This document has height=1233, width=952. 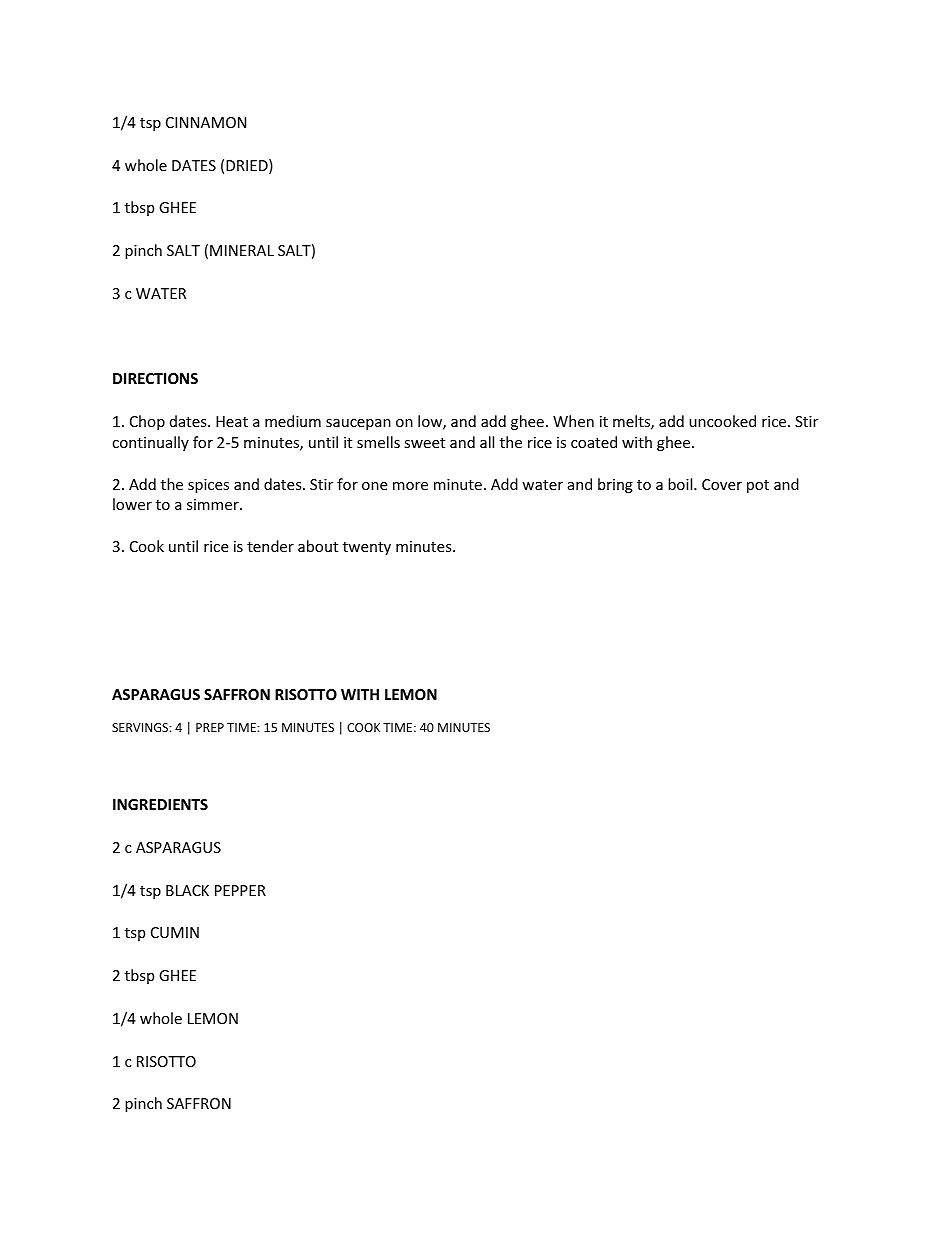 I want to click on twenty, so click(x=367, y=548).
